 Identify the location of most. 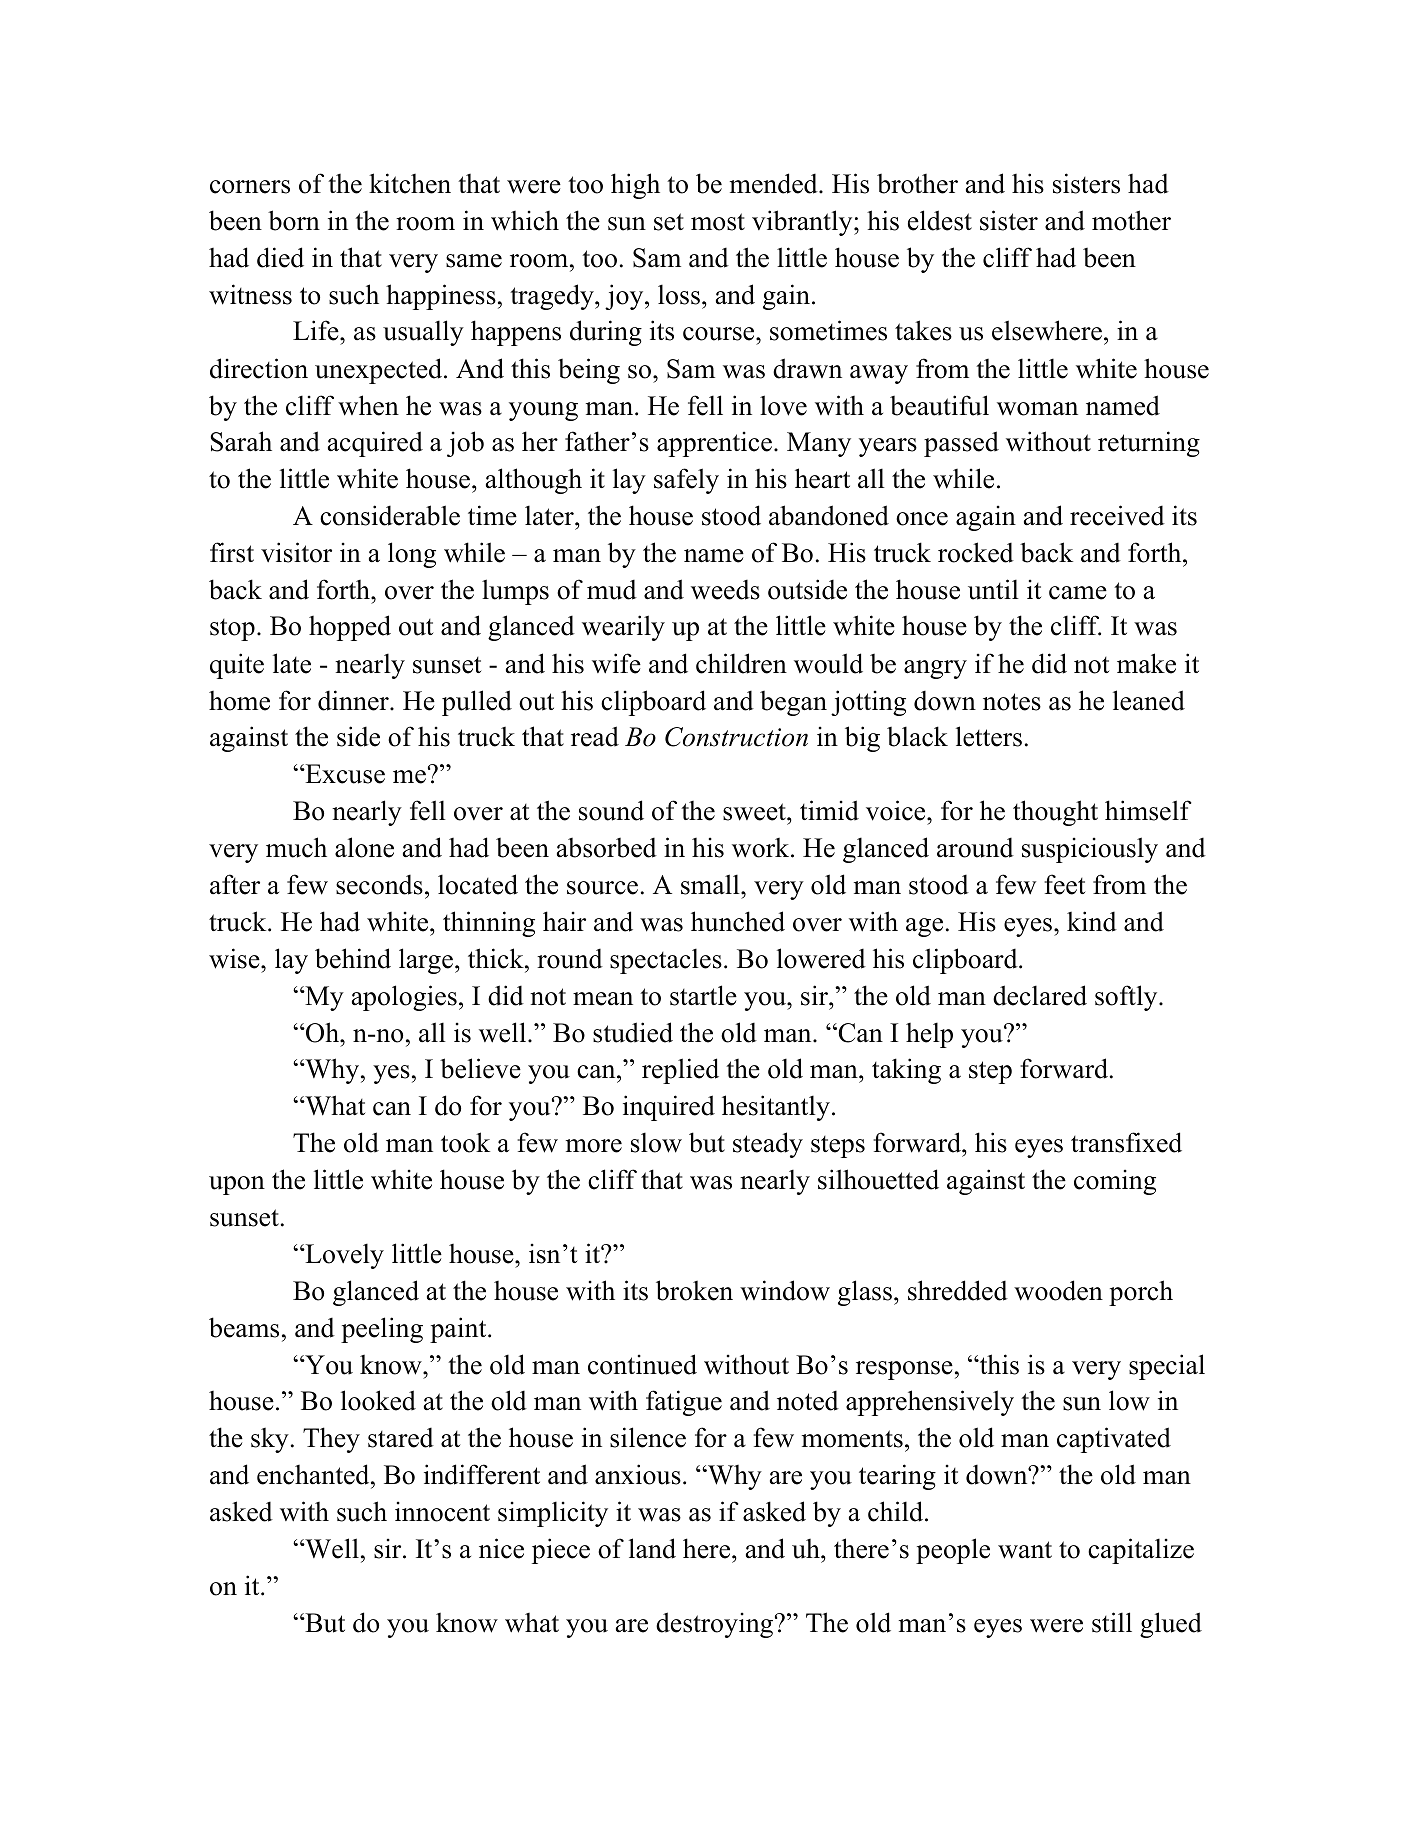
(718, 222).
